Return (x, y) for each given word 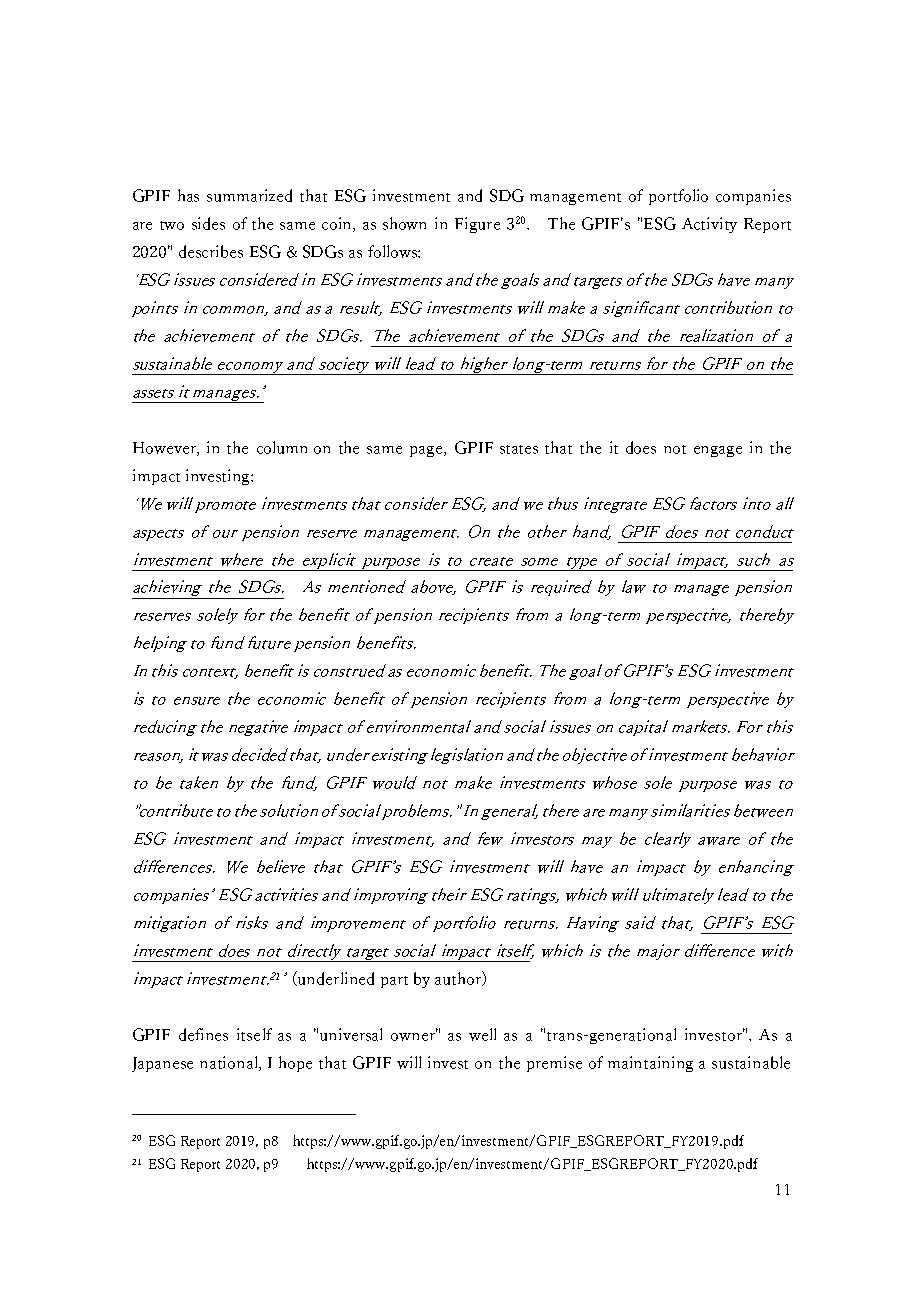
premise (554, 1064)
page (427, 451)
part (394, 982)
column (282, 447)
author (459, 978)
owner (414, 1036)
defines (203, 1034)
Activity (709, 225)
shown (404, 223)
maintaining (650, 1064)
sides (208, 223)
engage (718, 451)
